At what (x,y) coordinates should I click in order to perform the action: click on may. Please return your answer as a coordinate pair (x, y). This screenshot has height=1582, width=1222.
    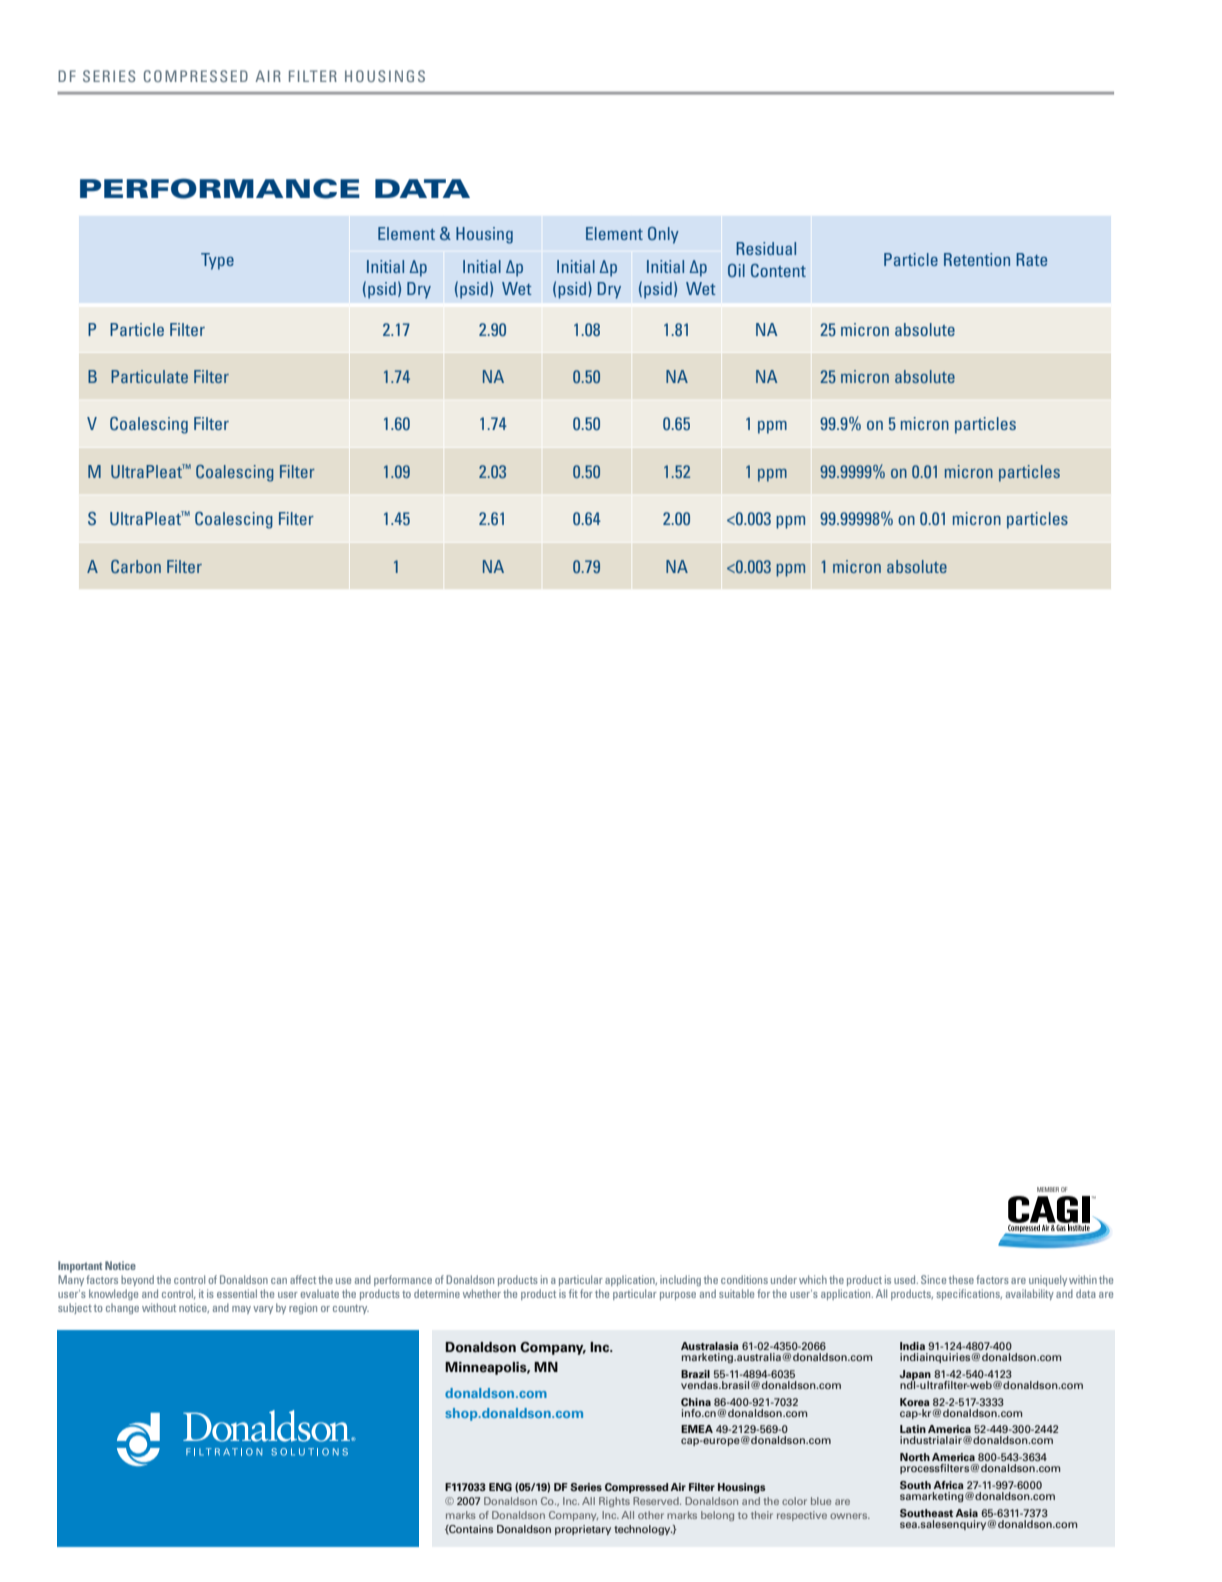
    Looking at the image, I should click on (241, 1310).
